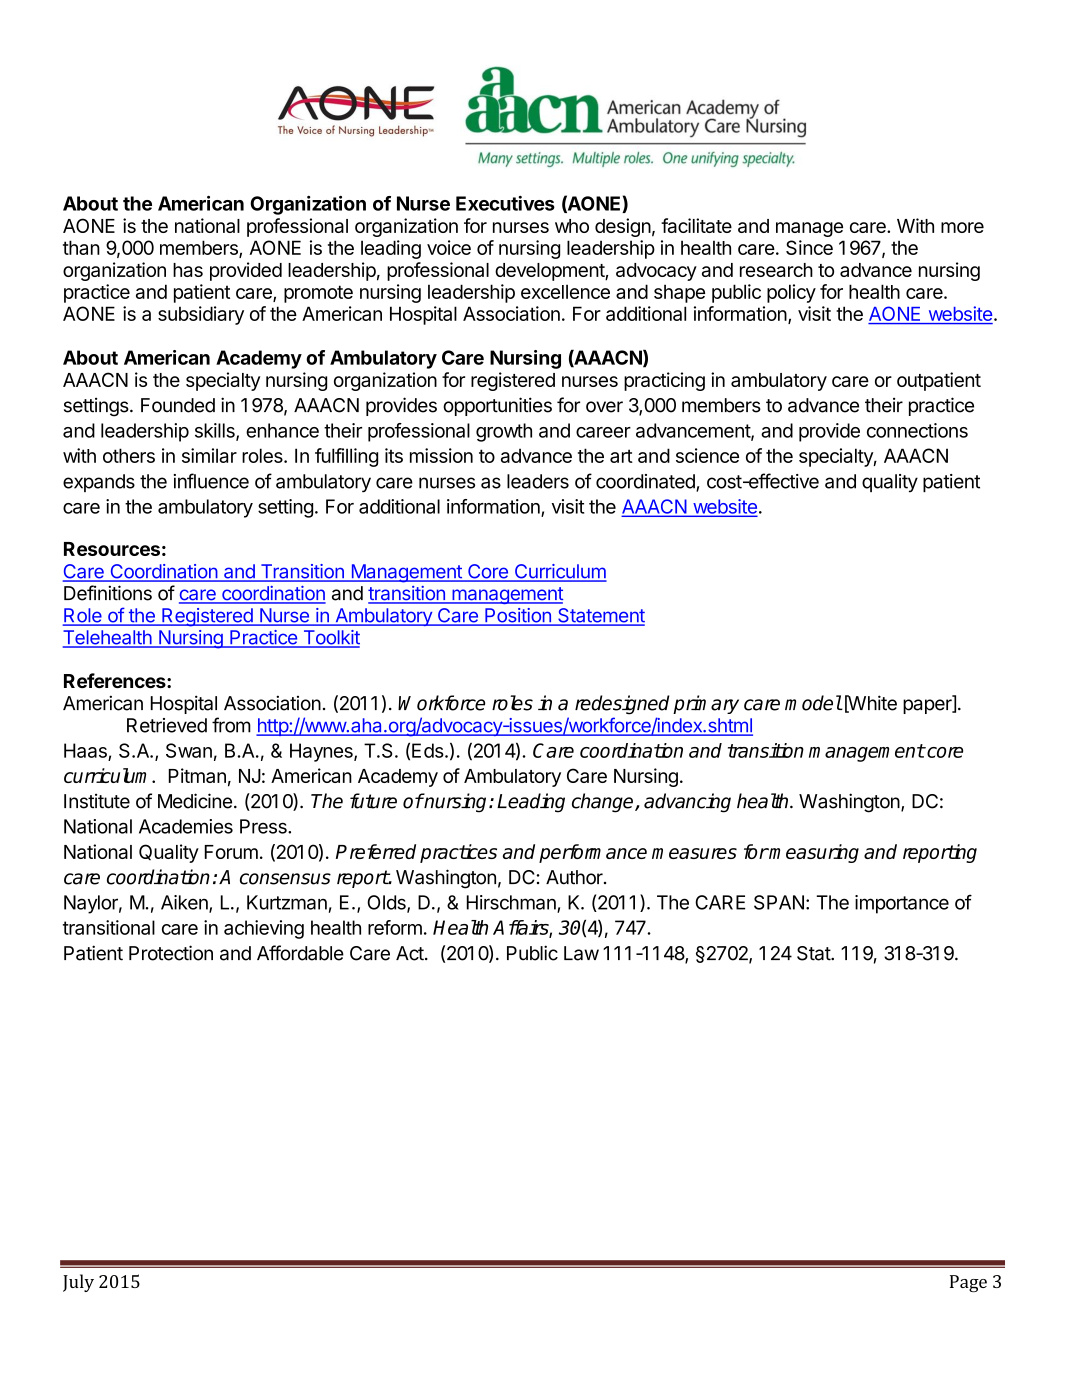  I want to click on influence, so click(211, 481).
